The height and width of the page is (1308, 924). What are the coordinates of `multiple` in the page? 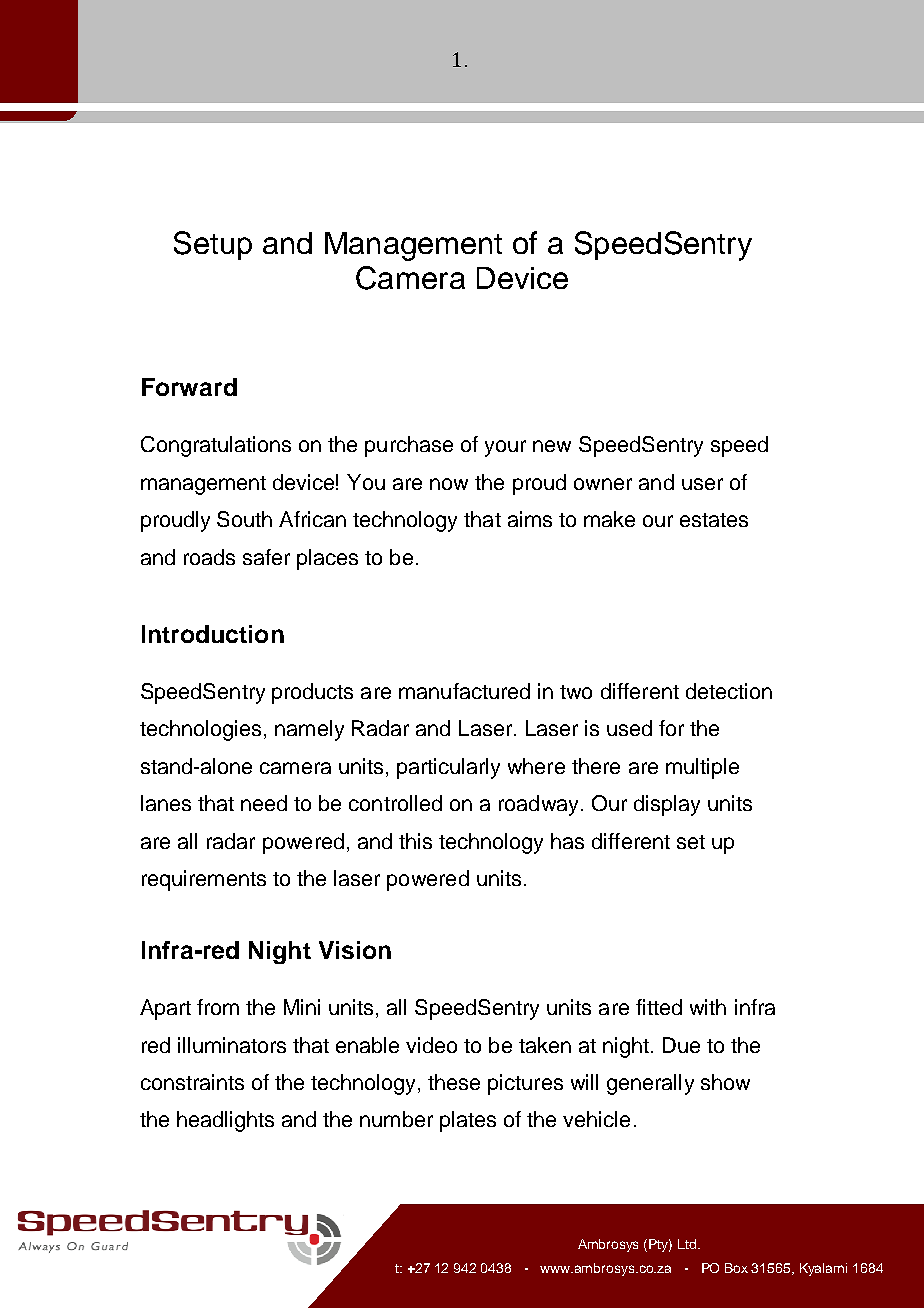 It's located at (702, 768).
